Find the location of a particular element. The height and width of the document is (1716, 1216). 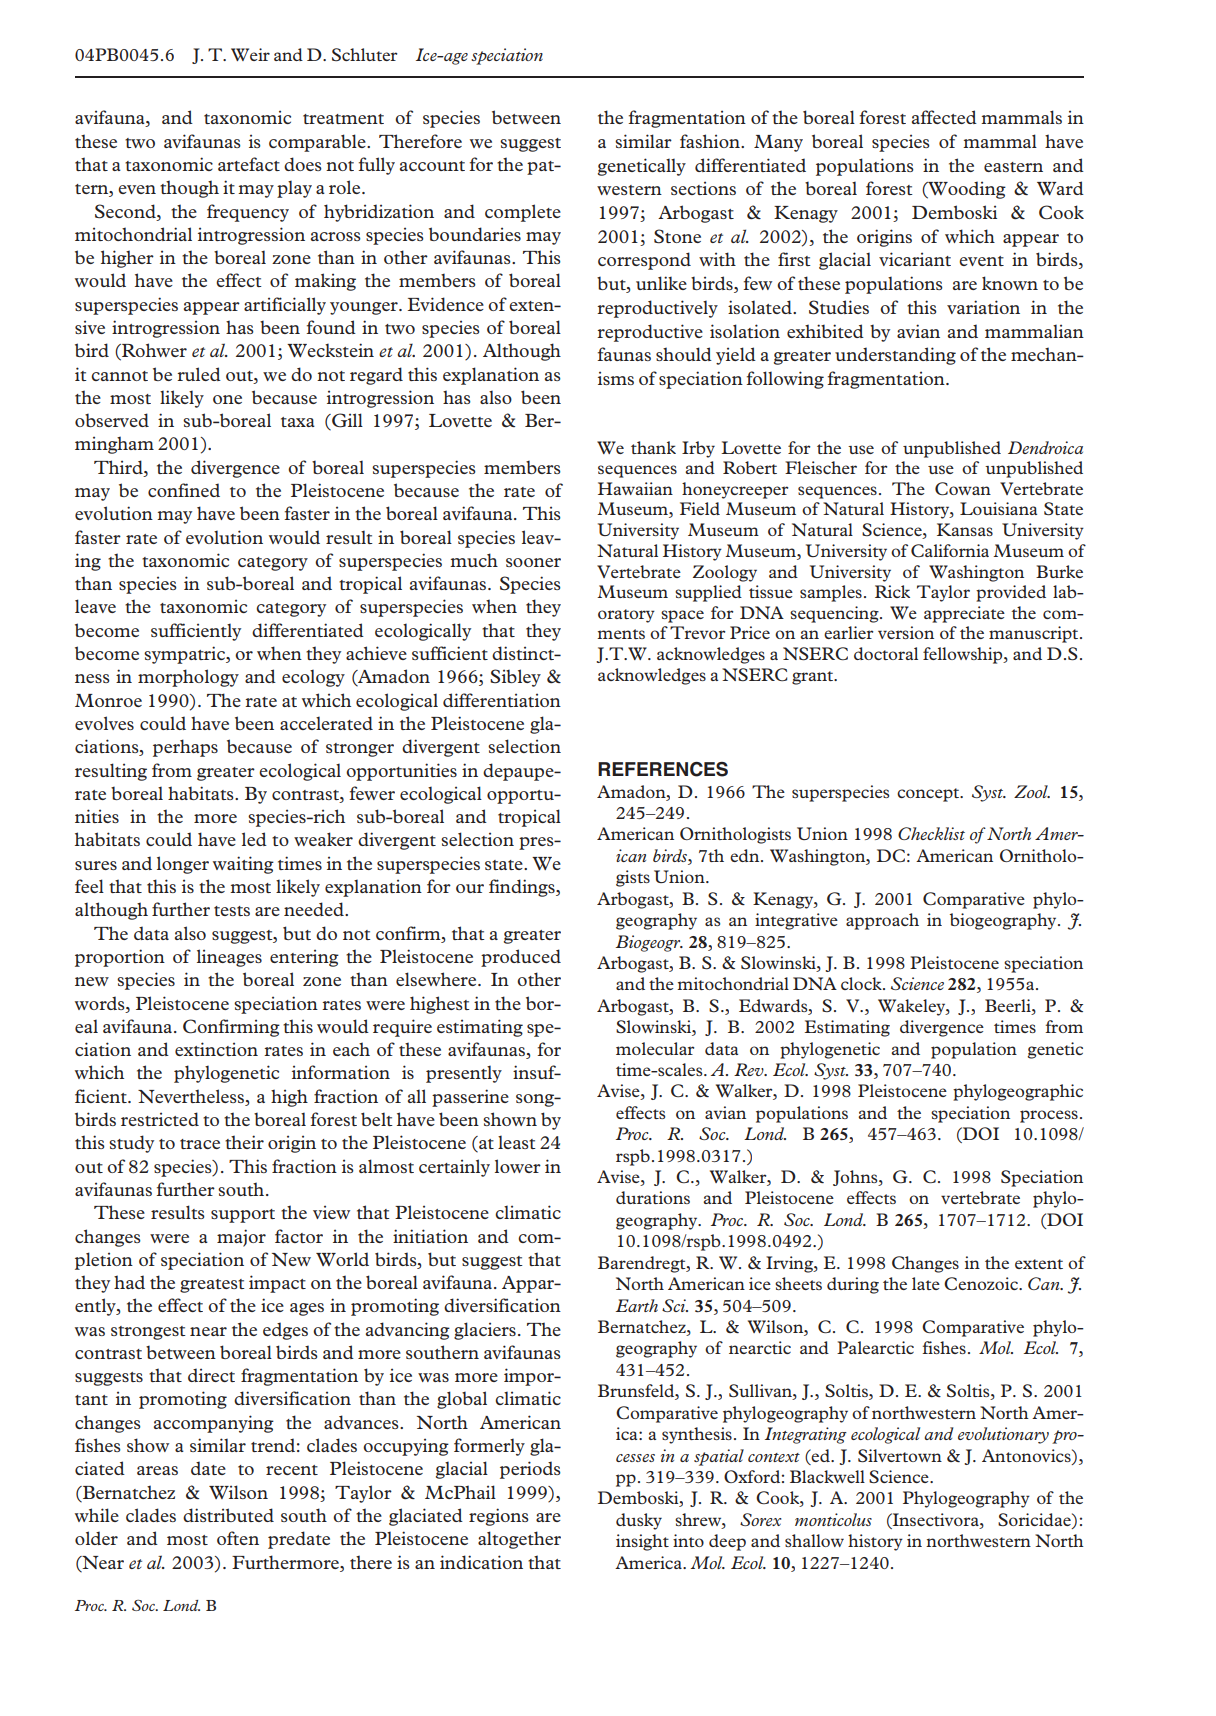

fashion is located at coordinates (711, 141).
